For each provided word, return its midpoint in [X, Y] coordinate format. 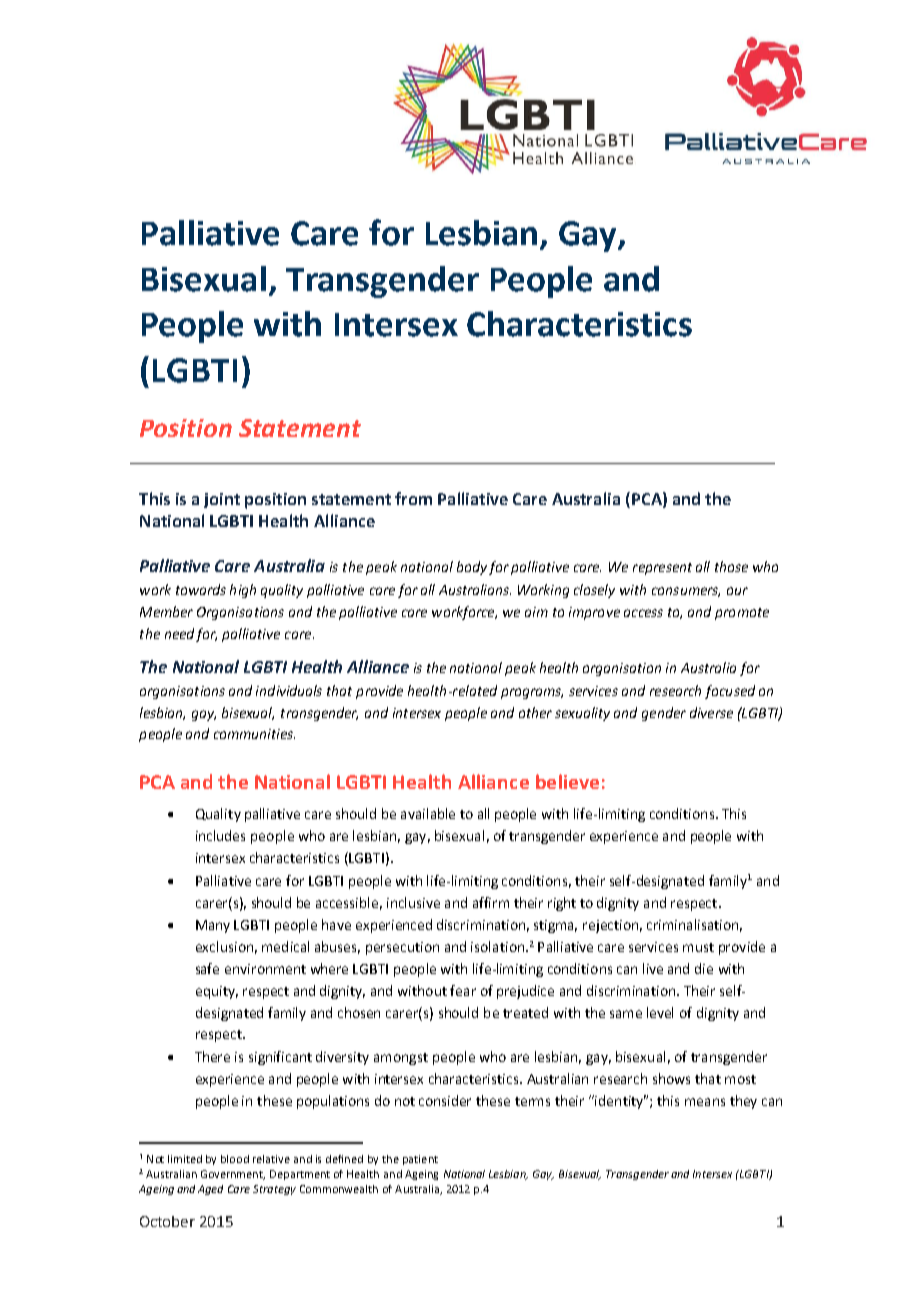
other [535, 712]
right [562, 904]
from [413, 498]
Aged [210, 1190]
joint [222, 500]
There [212, 1056]
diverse [711, 712]
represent [662, 569]
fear [463, 990]
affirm [491, 902]
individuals [289, 690]
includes [220, 835]
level [660, 1012]
